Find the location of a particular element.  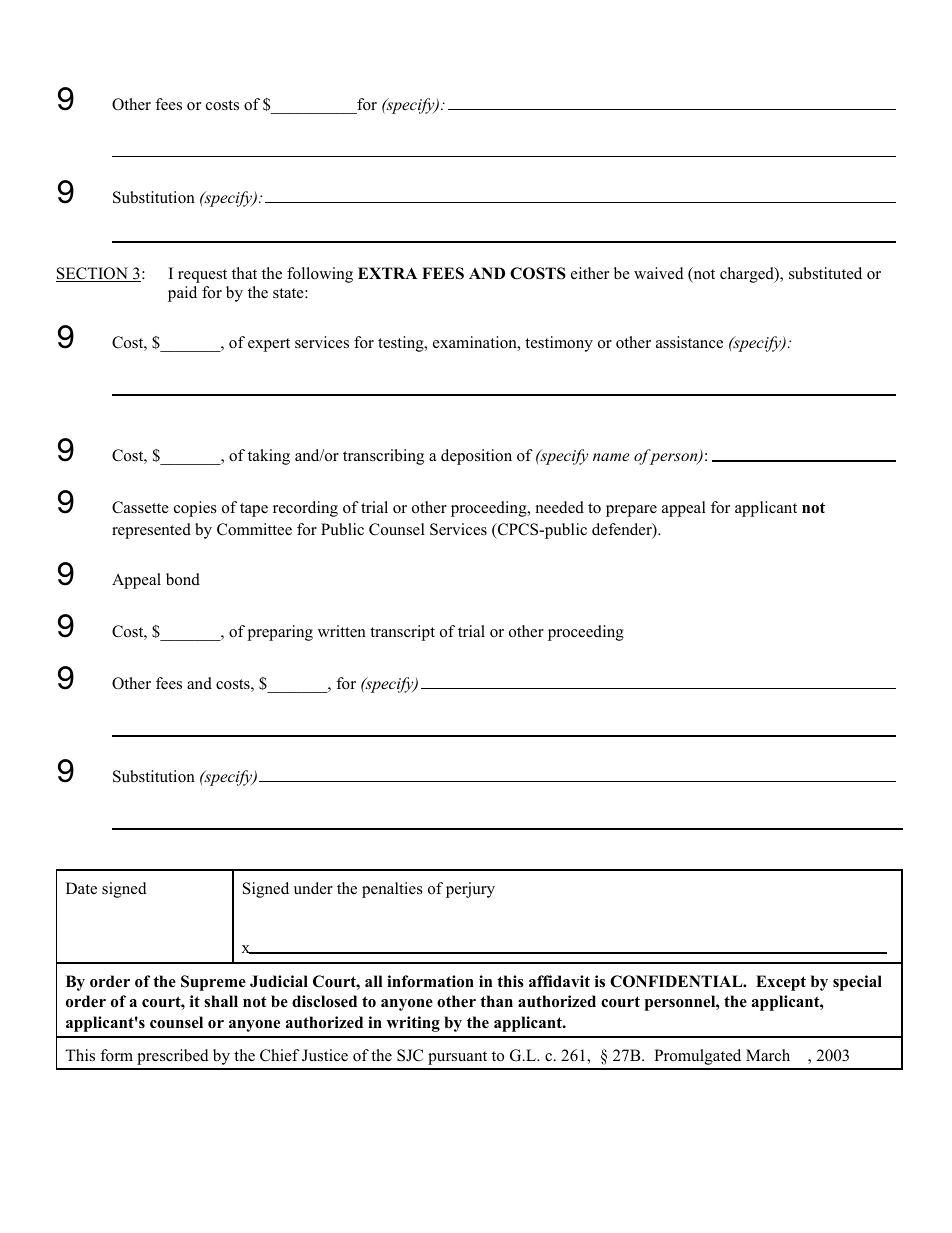

shall is located at coordinates (221, 1001).
